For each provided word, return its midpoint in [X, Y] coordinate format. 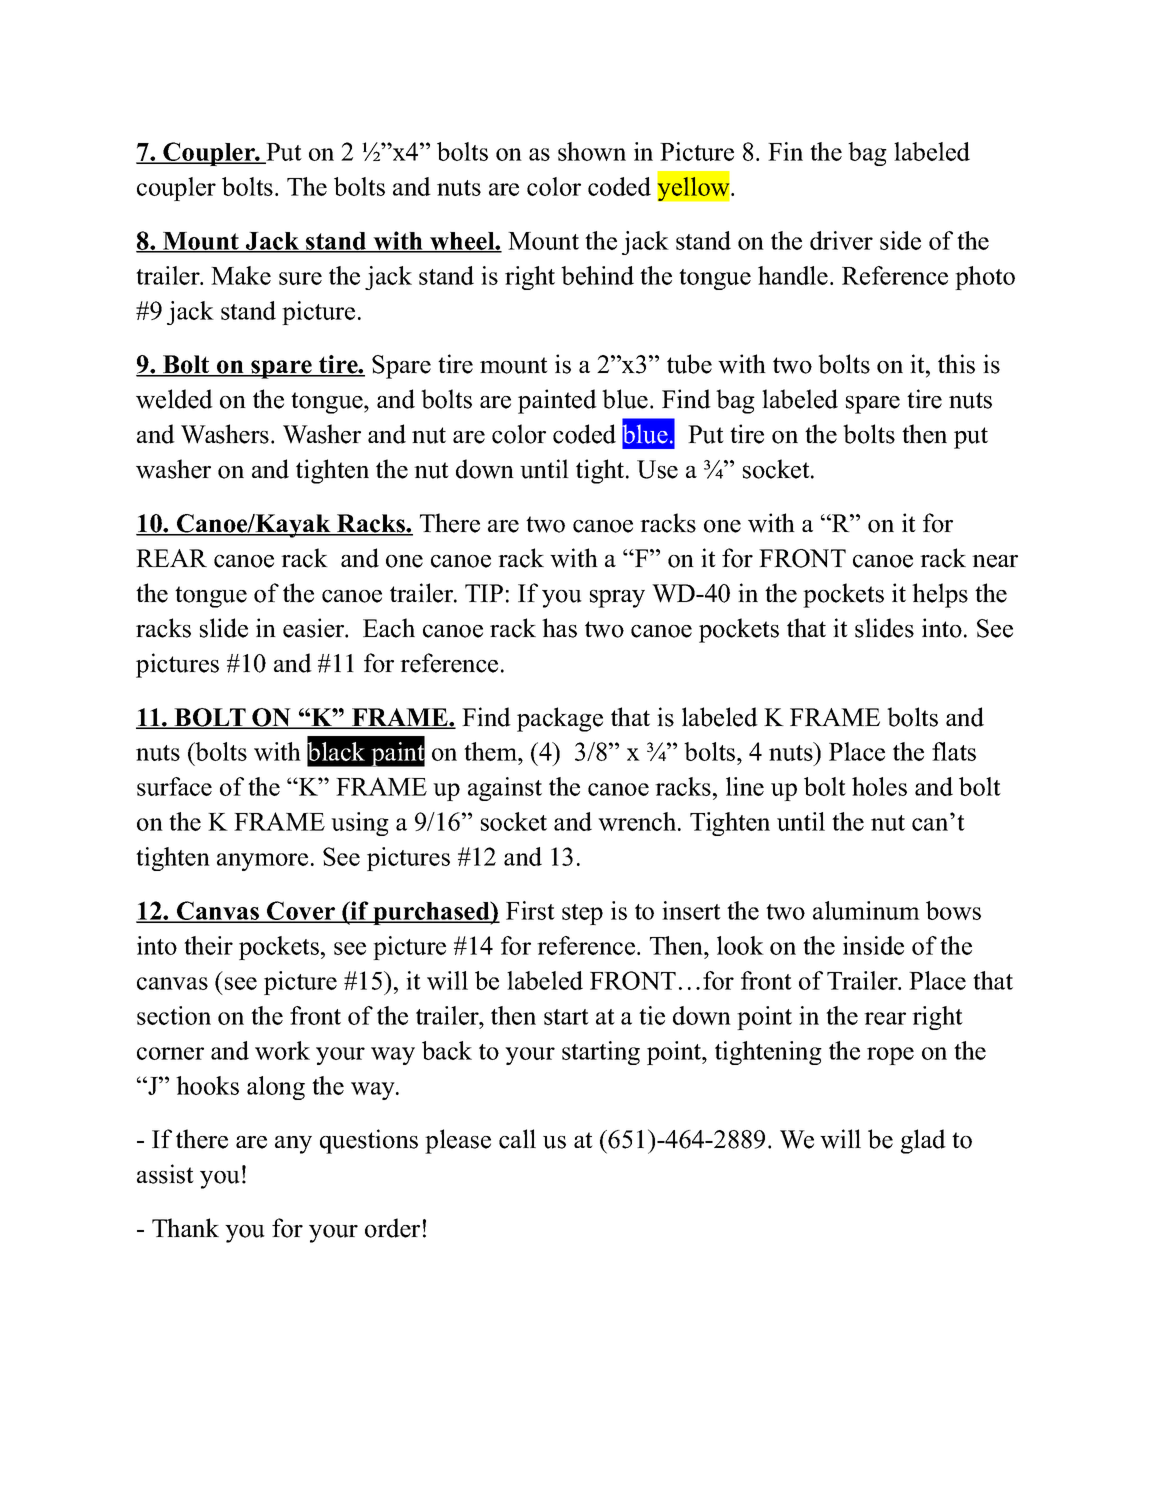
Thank [185, 1227]
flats [954, 751]
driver [841, 240]
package [560, 719]
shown [592, 151]
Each [389, 628]
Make [241, 275]
